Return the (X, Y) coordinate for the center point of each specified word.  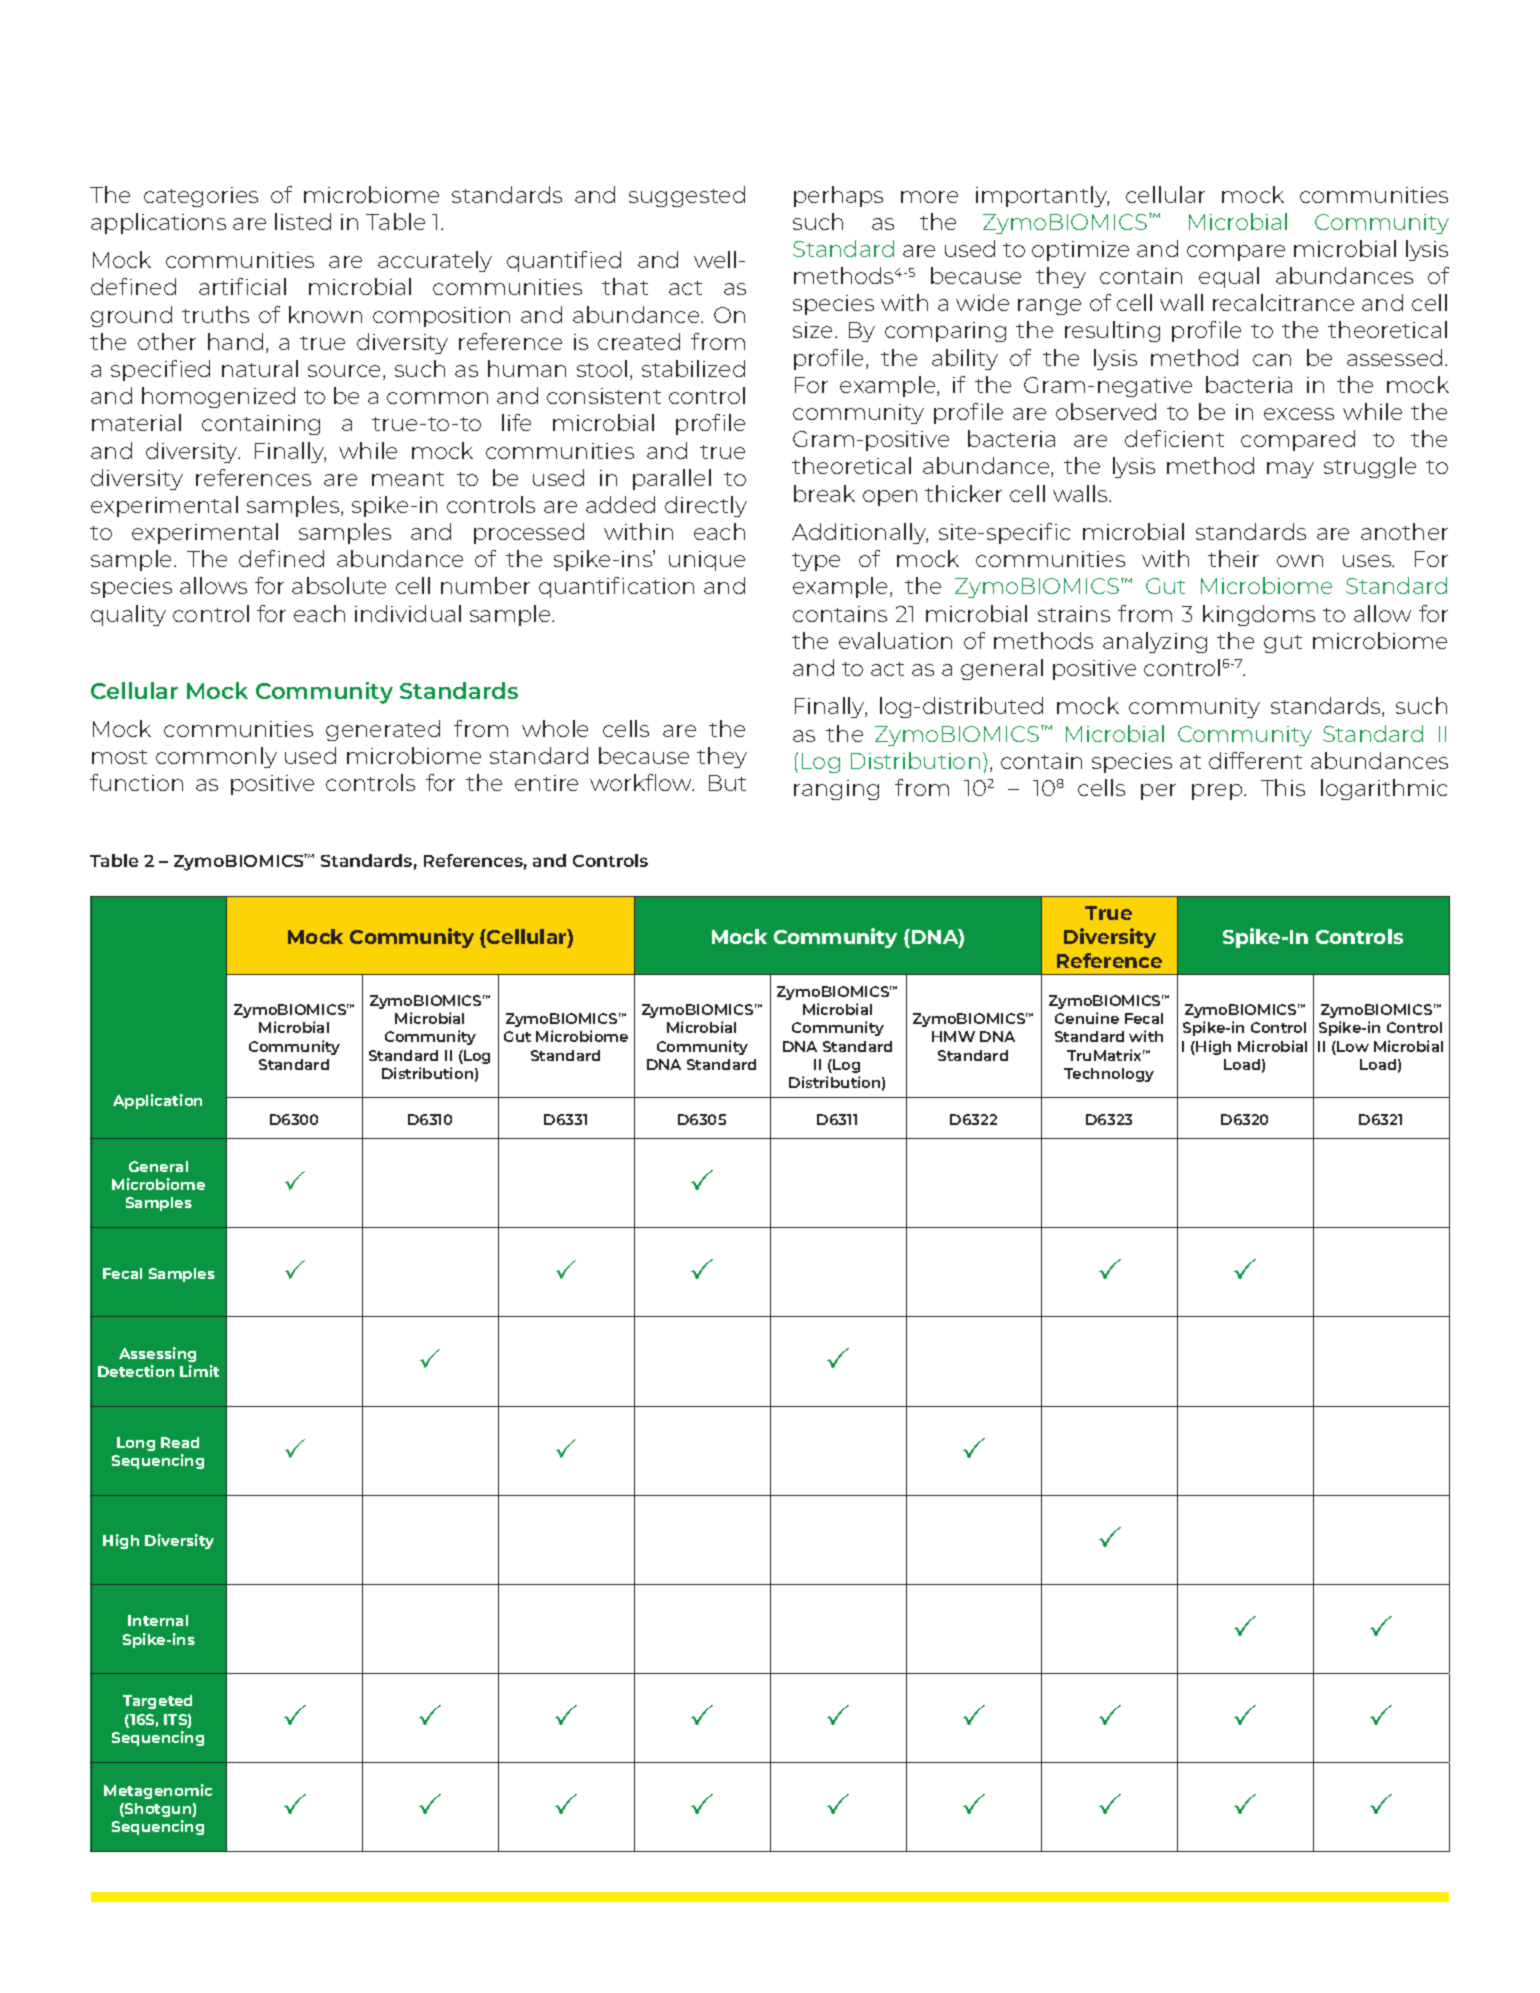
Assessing (157, 1354)
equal (1229, 277)
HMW (953, 1036)
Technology (1109, 1075)
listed (303, 221)
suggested (687, 196)
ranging (836, 790)
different (1255, 760)
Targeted (157, 1702)
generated (383, 730)
